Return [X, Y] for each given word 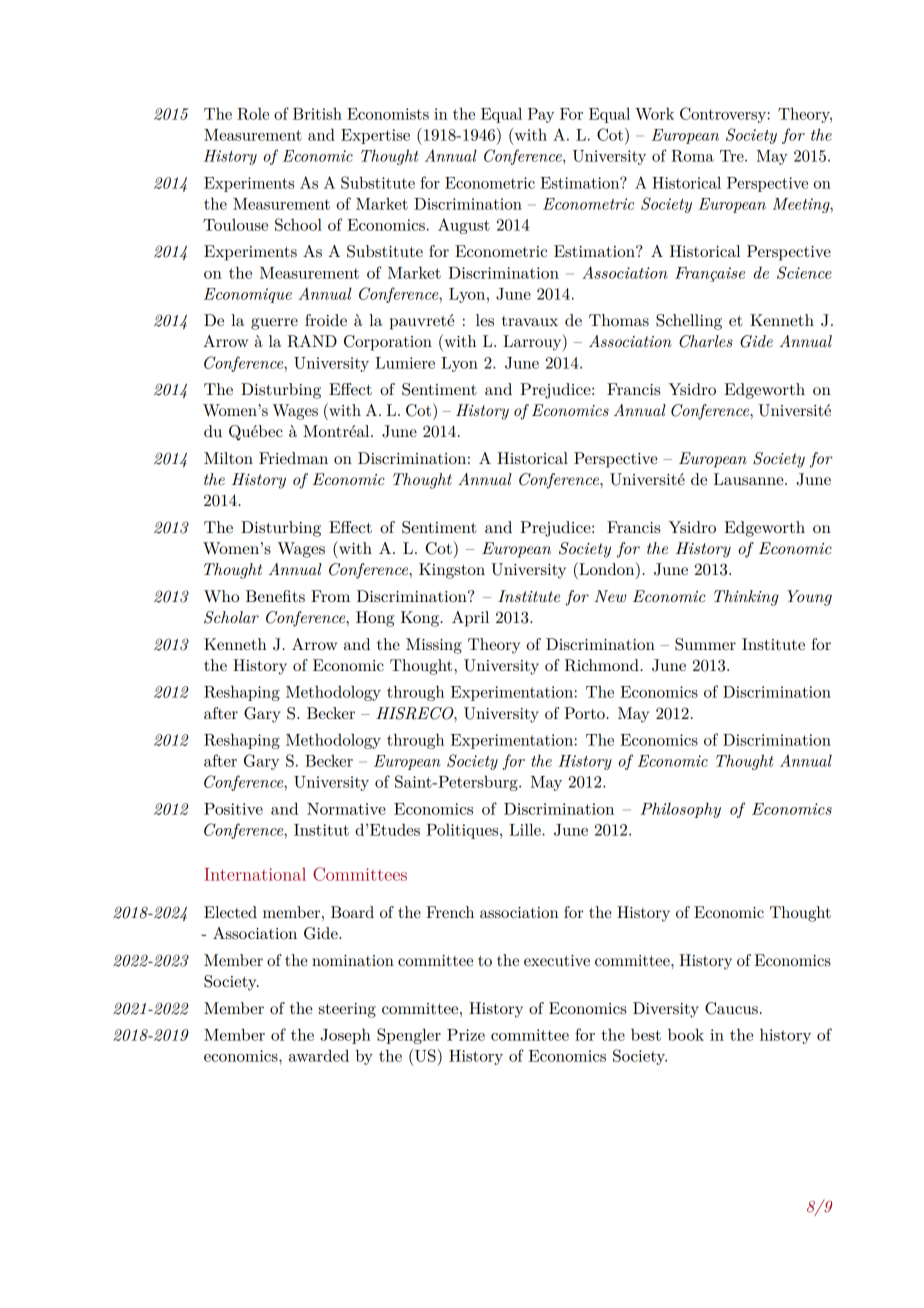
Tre [733, 156]
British [317, 113]
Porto [585, 713]
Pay [541, 115]
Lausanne [750, 479]
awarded [319, 1055]
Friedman [293, 458]
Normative [346, 809]
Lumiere [405, 363]
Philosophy [681, 810]
